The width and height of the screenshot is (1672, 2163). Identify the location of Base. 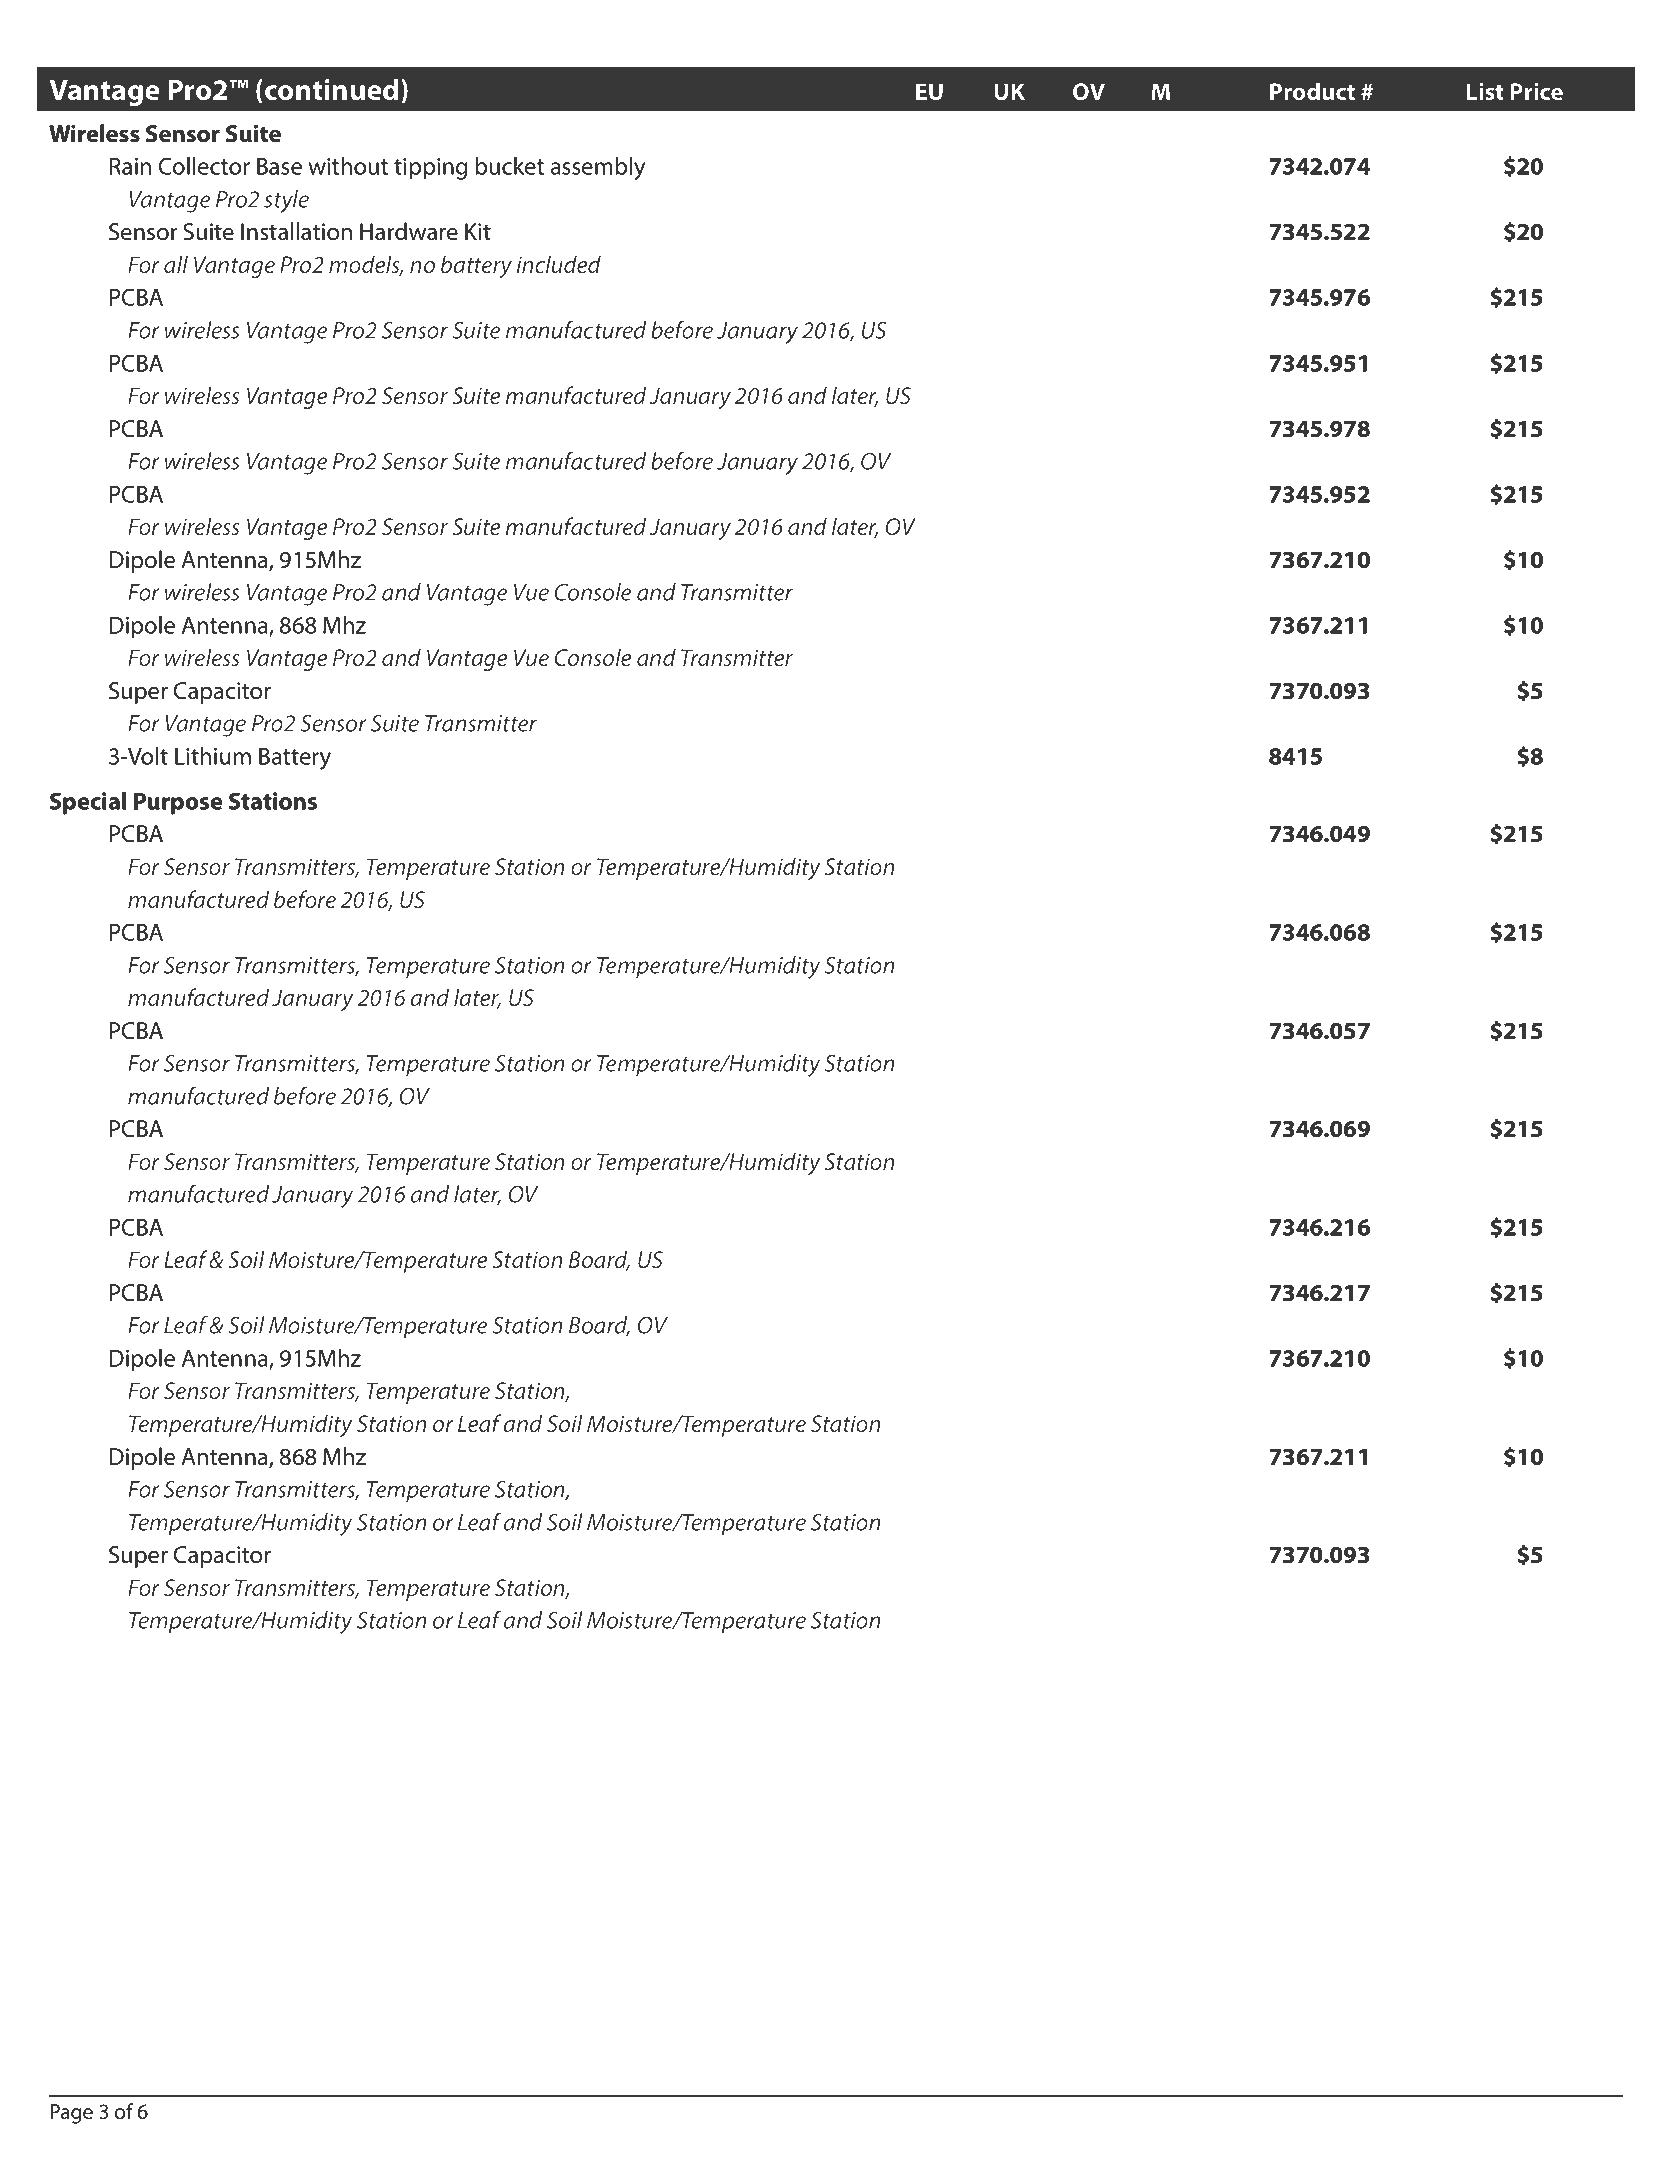
(279, 166).
